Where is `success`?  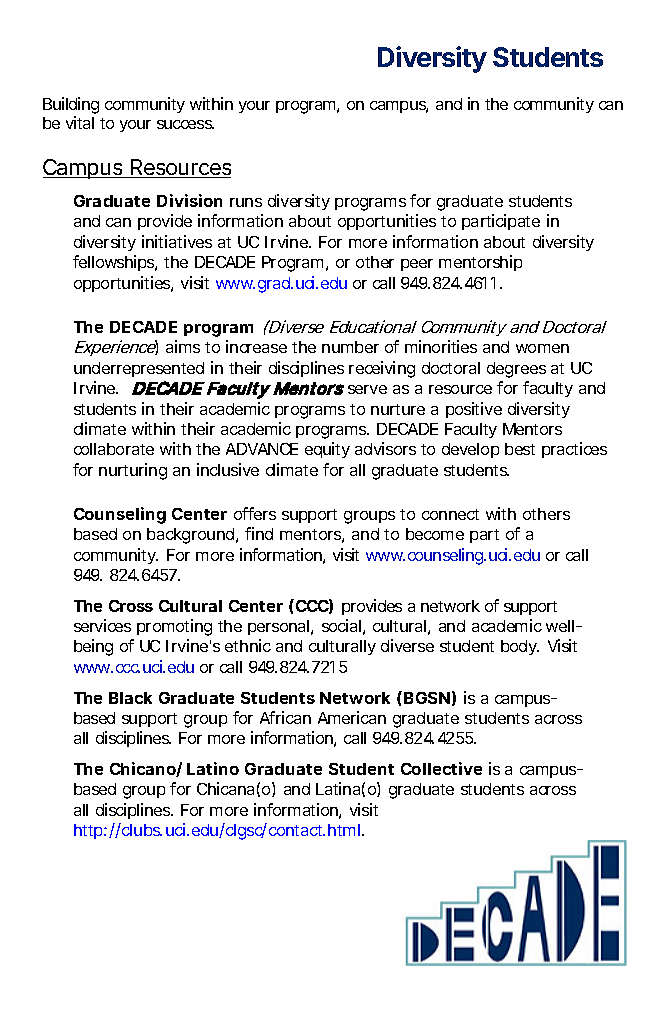 success is located at coordinates (185, 124).
